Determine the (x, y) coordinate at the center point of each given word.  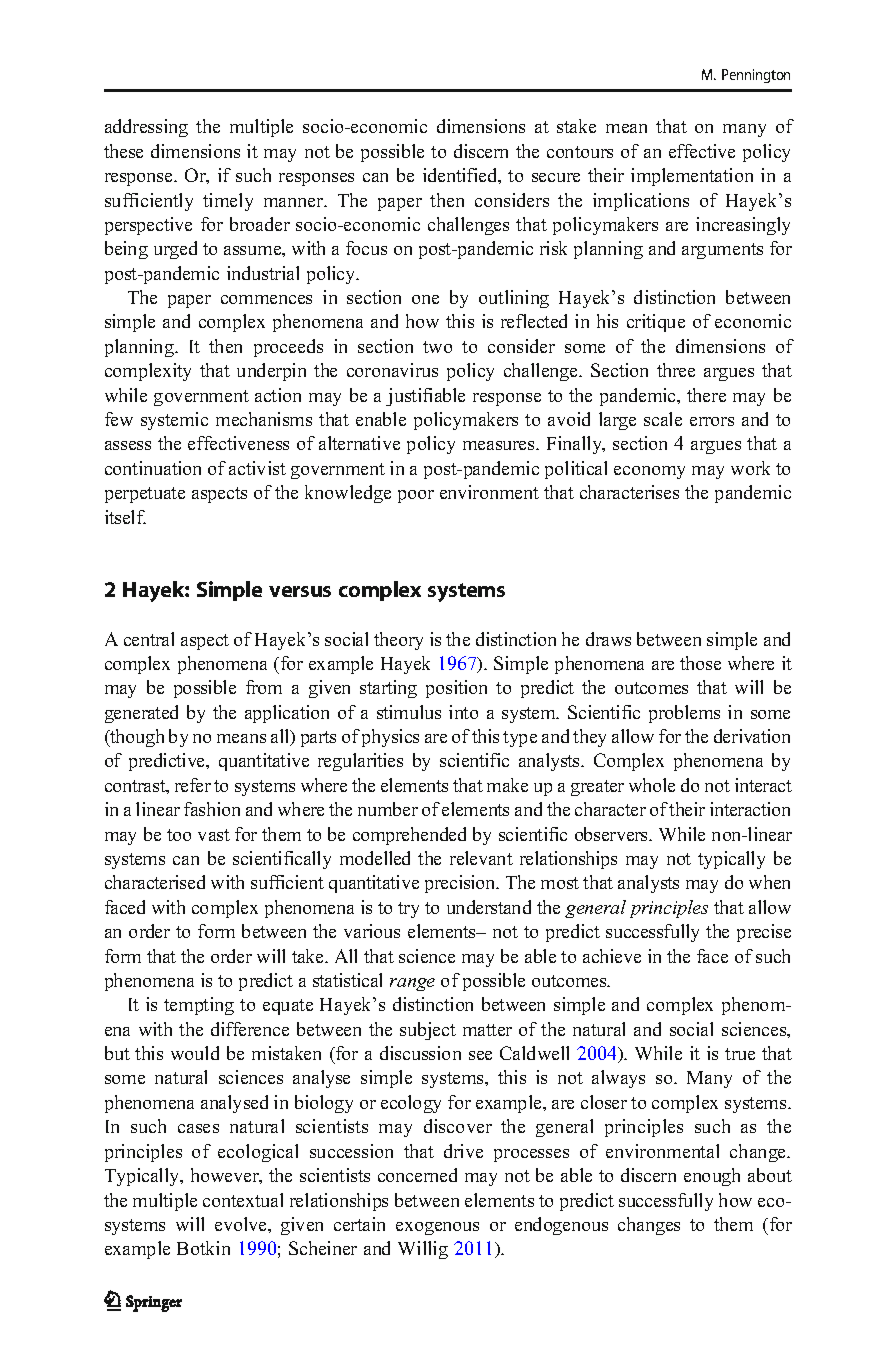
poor (416, 496)
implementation (692, 177)
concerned (417, 1175)
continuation (153, 468)
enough (712, 1177)
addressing (146, 128)
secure (556, 177)
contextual (243, 1200)
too (179, 835)
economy (649, 472)
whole (652, 785)
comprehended (409, 836)
